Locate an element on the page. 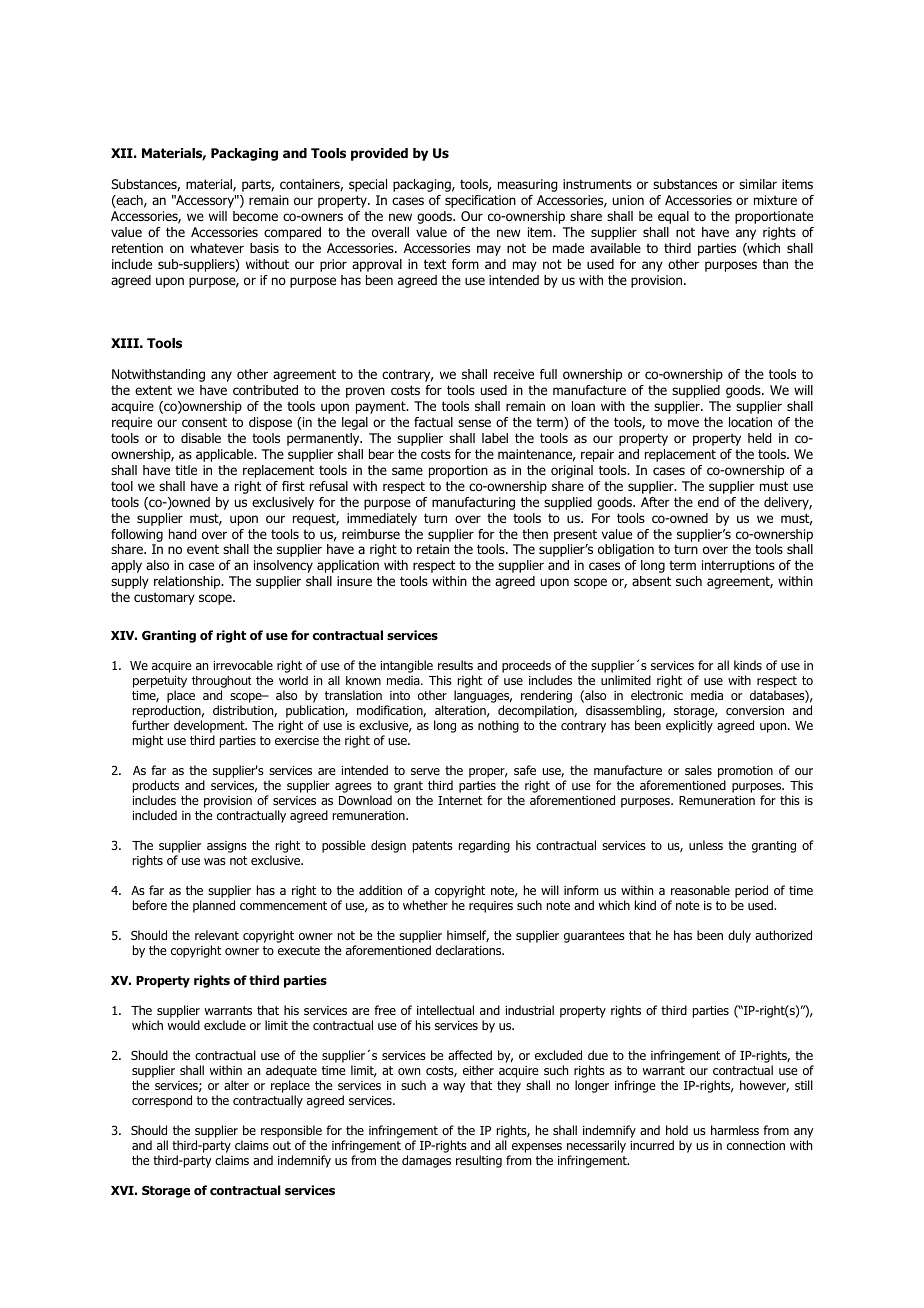 The width and height of the image is (924, 1308). resulting is located at coordinates (479, 1161).
